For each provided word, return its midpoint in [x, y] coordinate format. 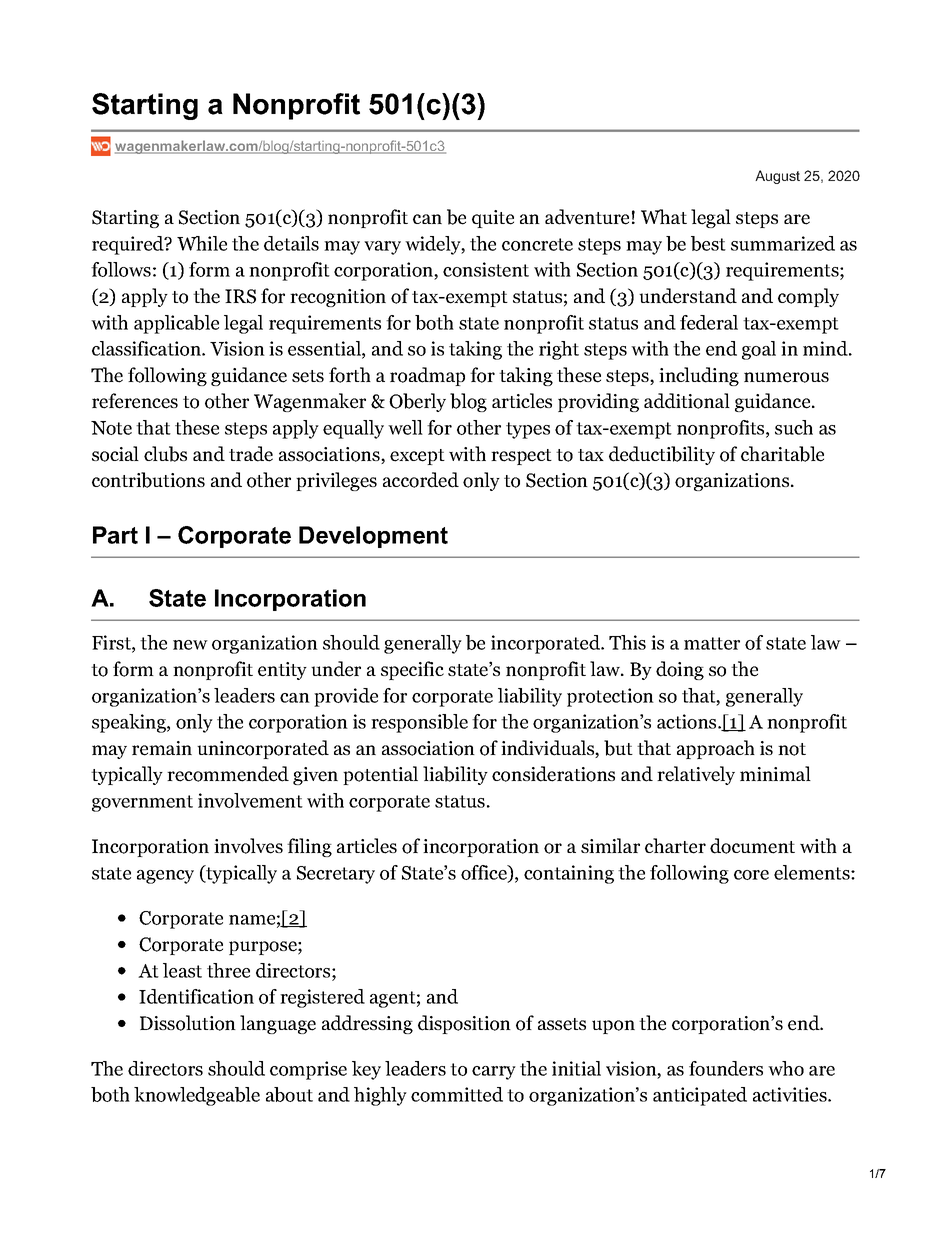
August [777, 177]
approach [716, 749]
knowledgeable [197, 1096]
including [699, 376]
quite [493, 219]
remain [162, 748]
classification [147, 348]
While [202, 243]
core [751, 875]
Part [115, 535]
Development [373, 537]
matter [712, 643]
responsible [419, 723]
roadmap [427, 376]
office [485, 873]
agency [165, 877]
